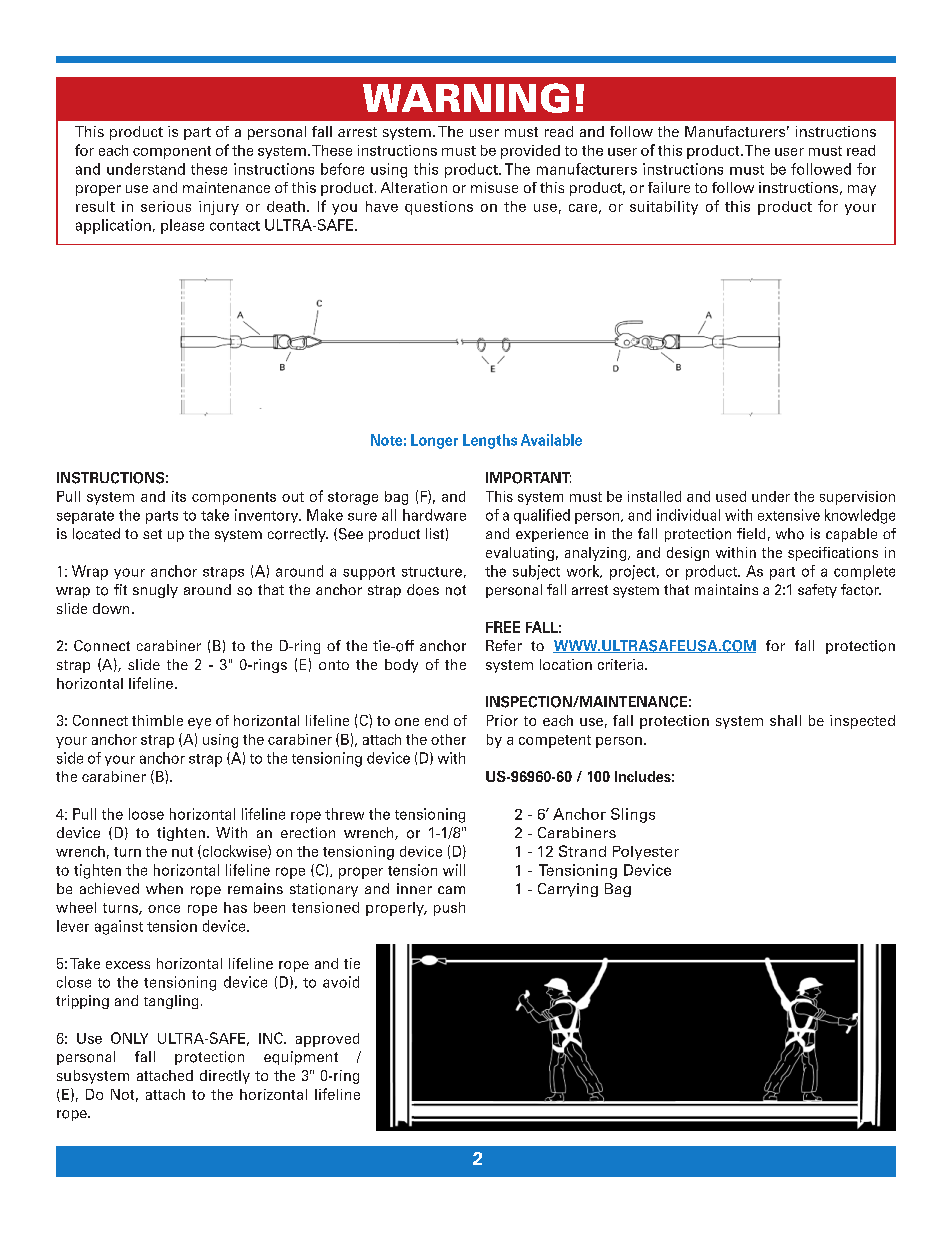  I want to click on Lengths, so click(490, 441).
